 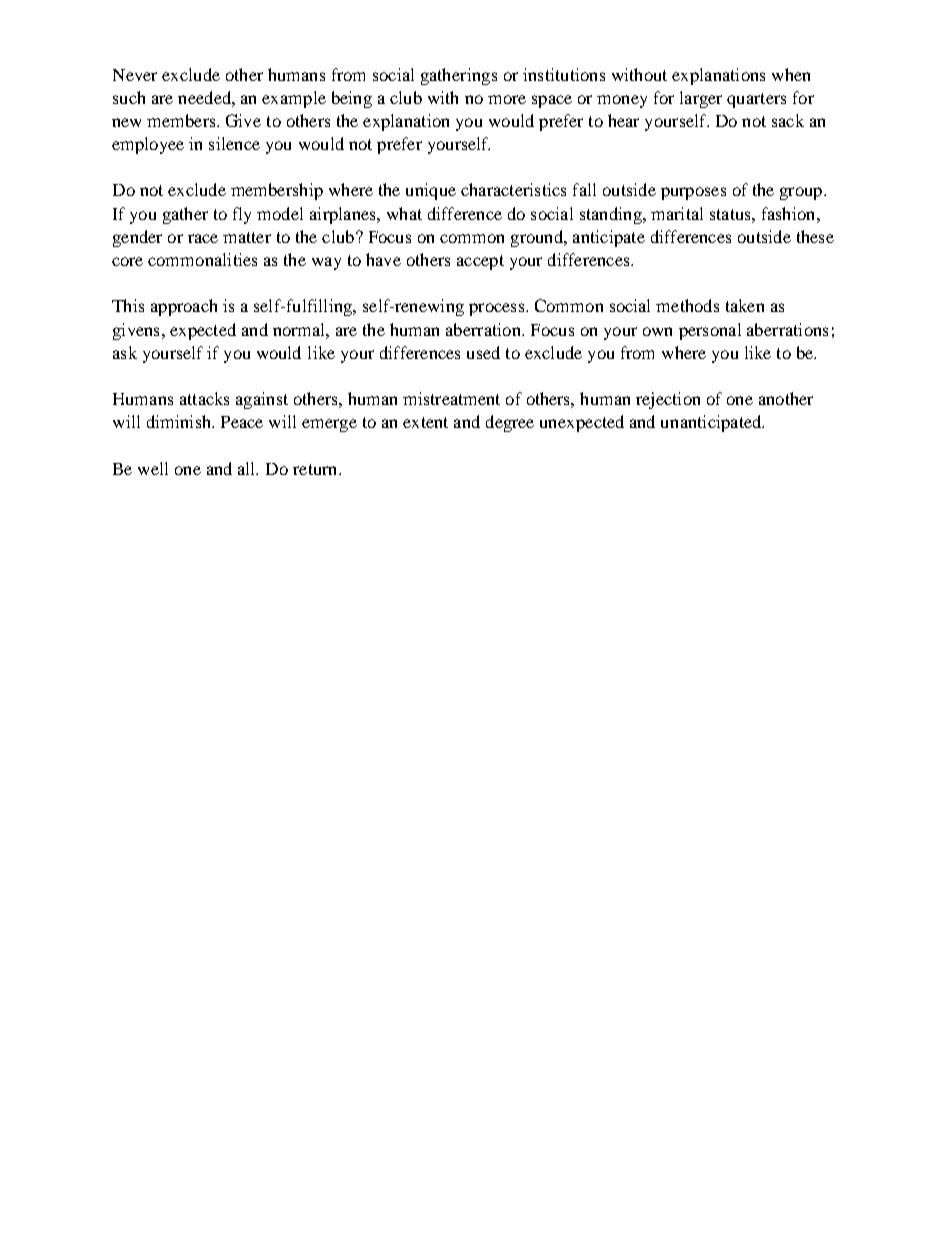 What do you see at coordinates (710, 331) in the image?
I see `personal` at bounding box center [710, 331].
